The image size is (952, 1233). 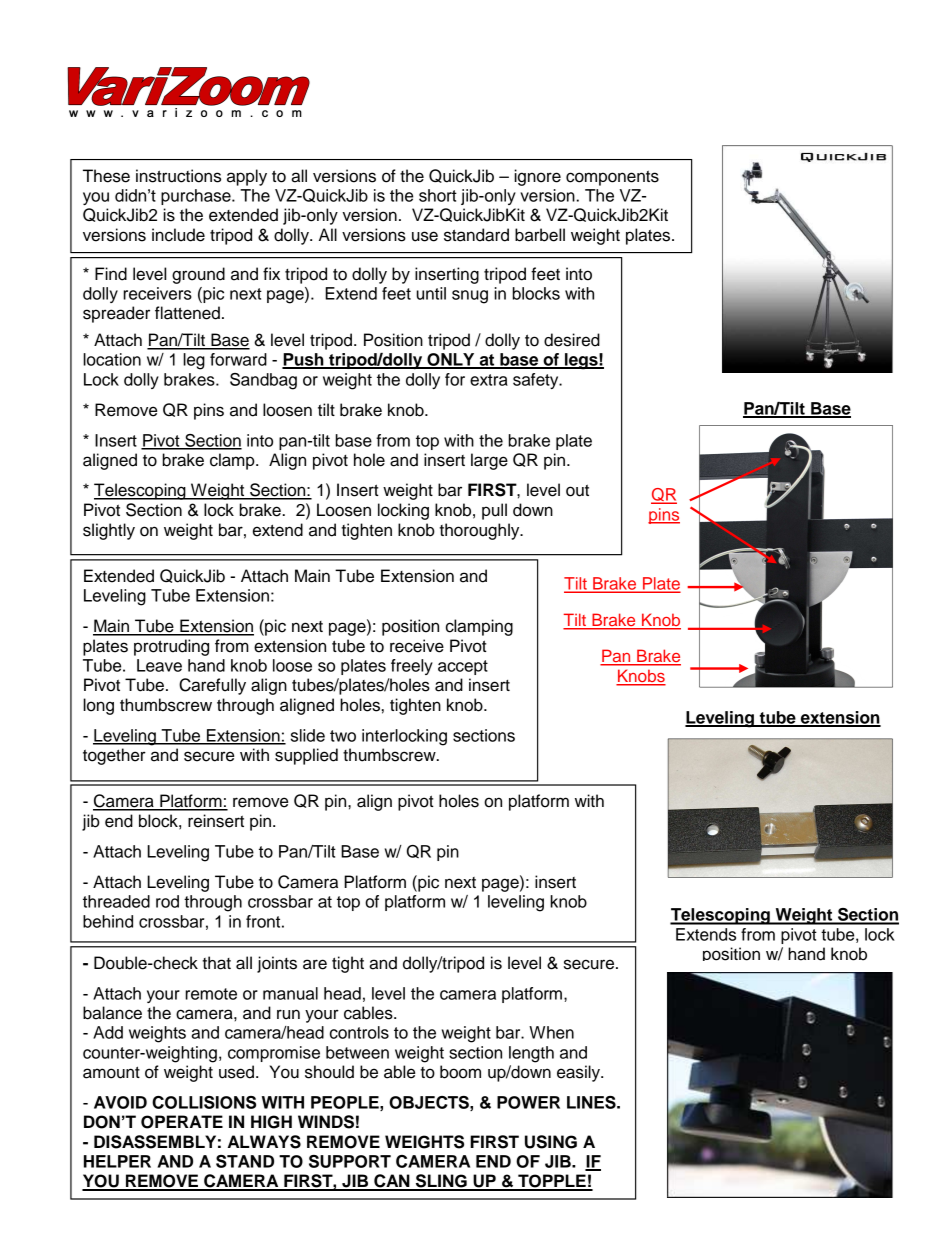 I want to click on SUPPORT, so click(x=350, y=1161).
